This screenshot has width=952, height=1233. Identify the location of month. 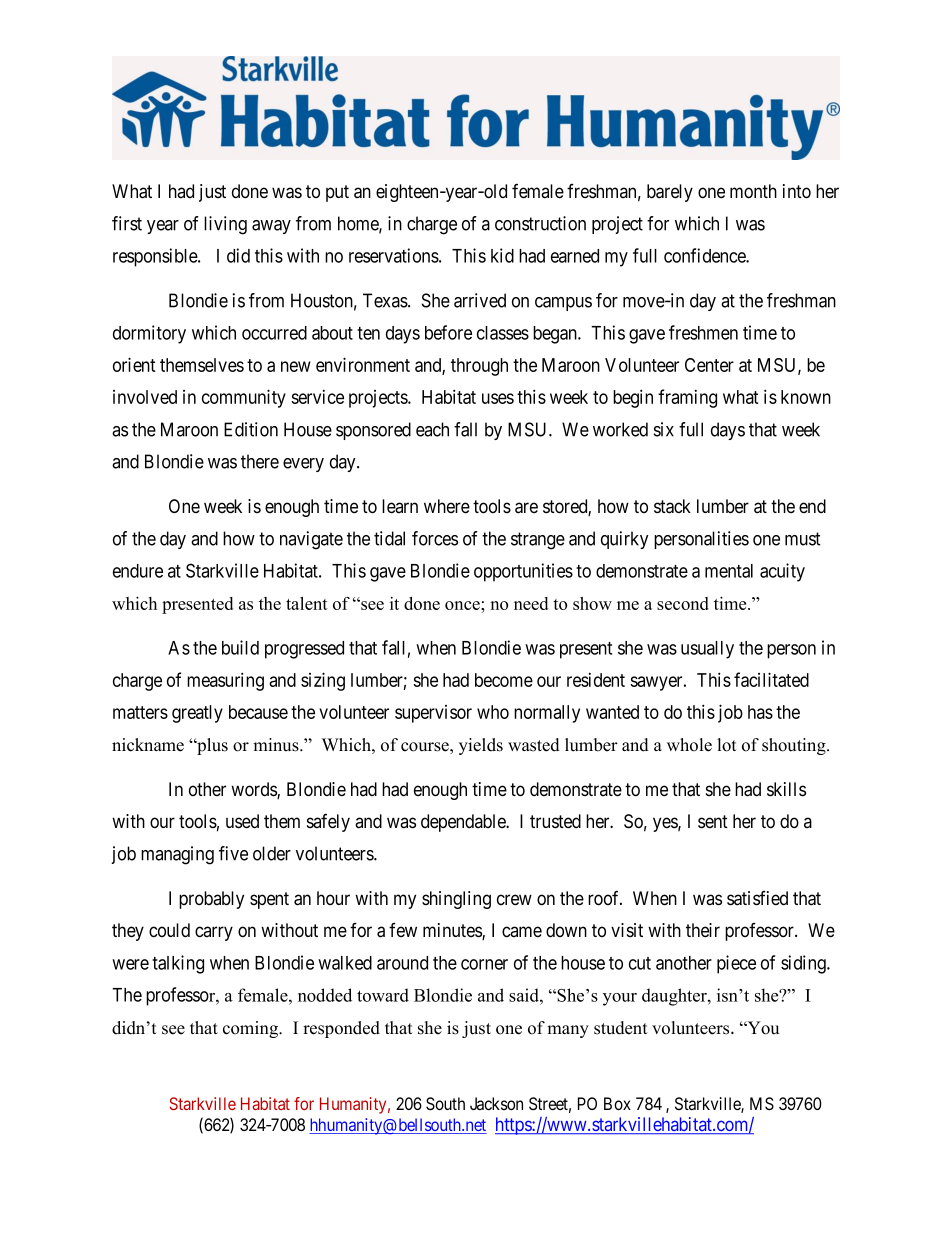
(753, 191).
